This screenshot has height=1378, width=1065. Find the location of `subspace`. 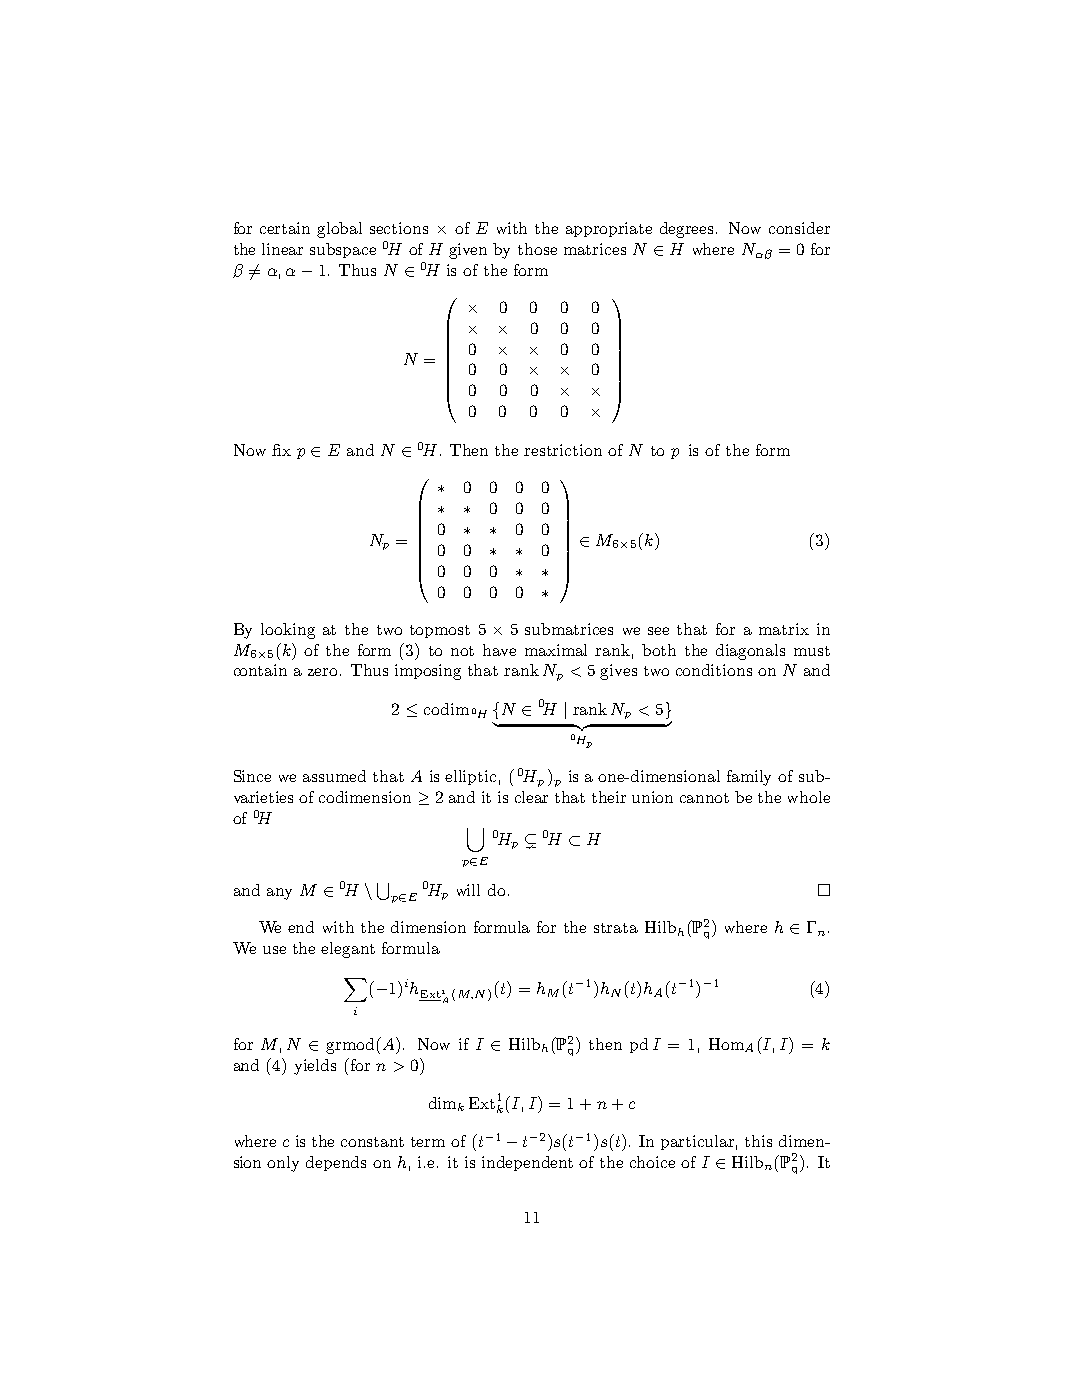

subspace is located at coordinates (343, 250).
